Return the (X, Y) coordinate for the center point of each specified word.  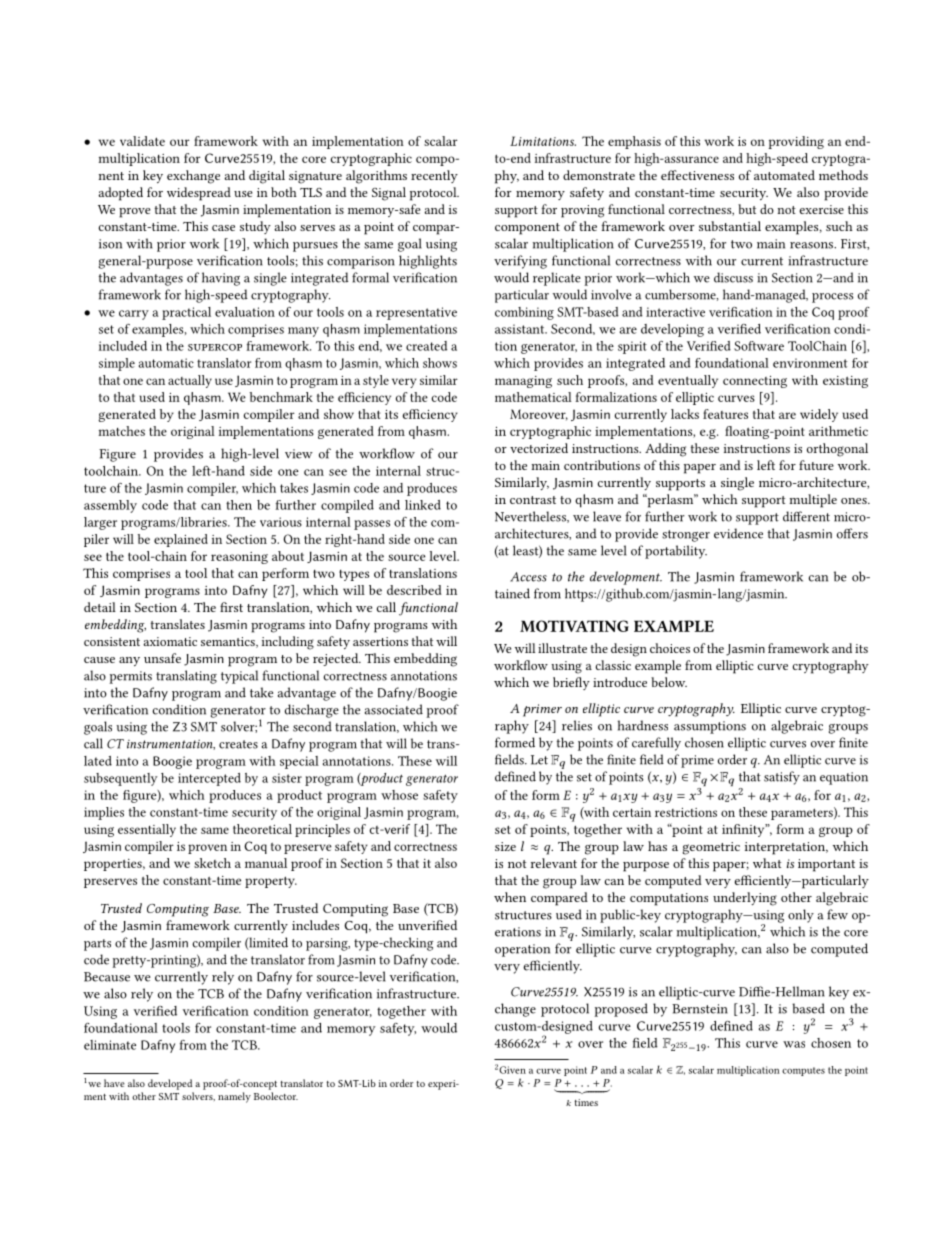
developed (170, 1084)
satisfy (782, 778)
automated (784, 175)
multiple (813, 501)
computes (803, 1071)
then (239, 505)
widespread (199, 194)
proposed (621, 1010)
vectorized (539, 448)
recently (434, 176)
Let (539, 760)
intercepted (209, 779)
